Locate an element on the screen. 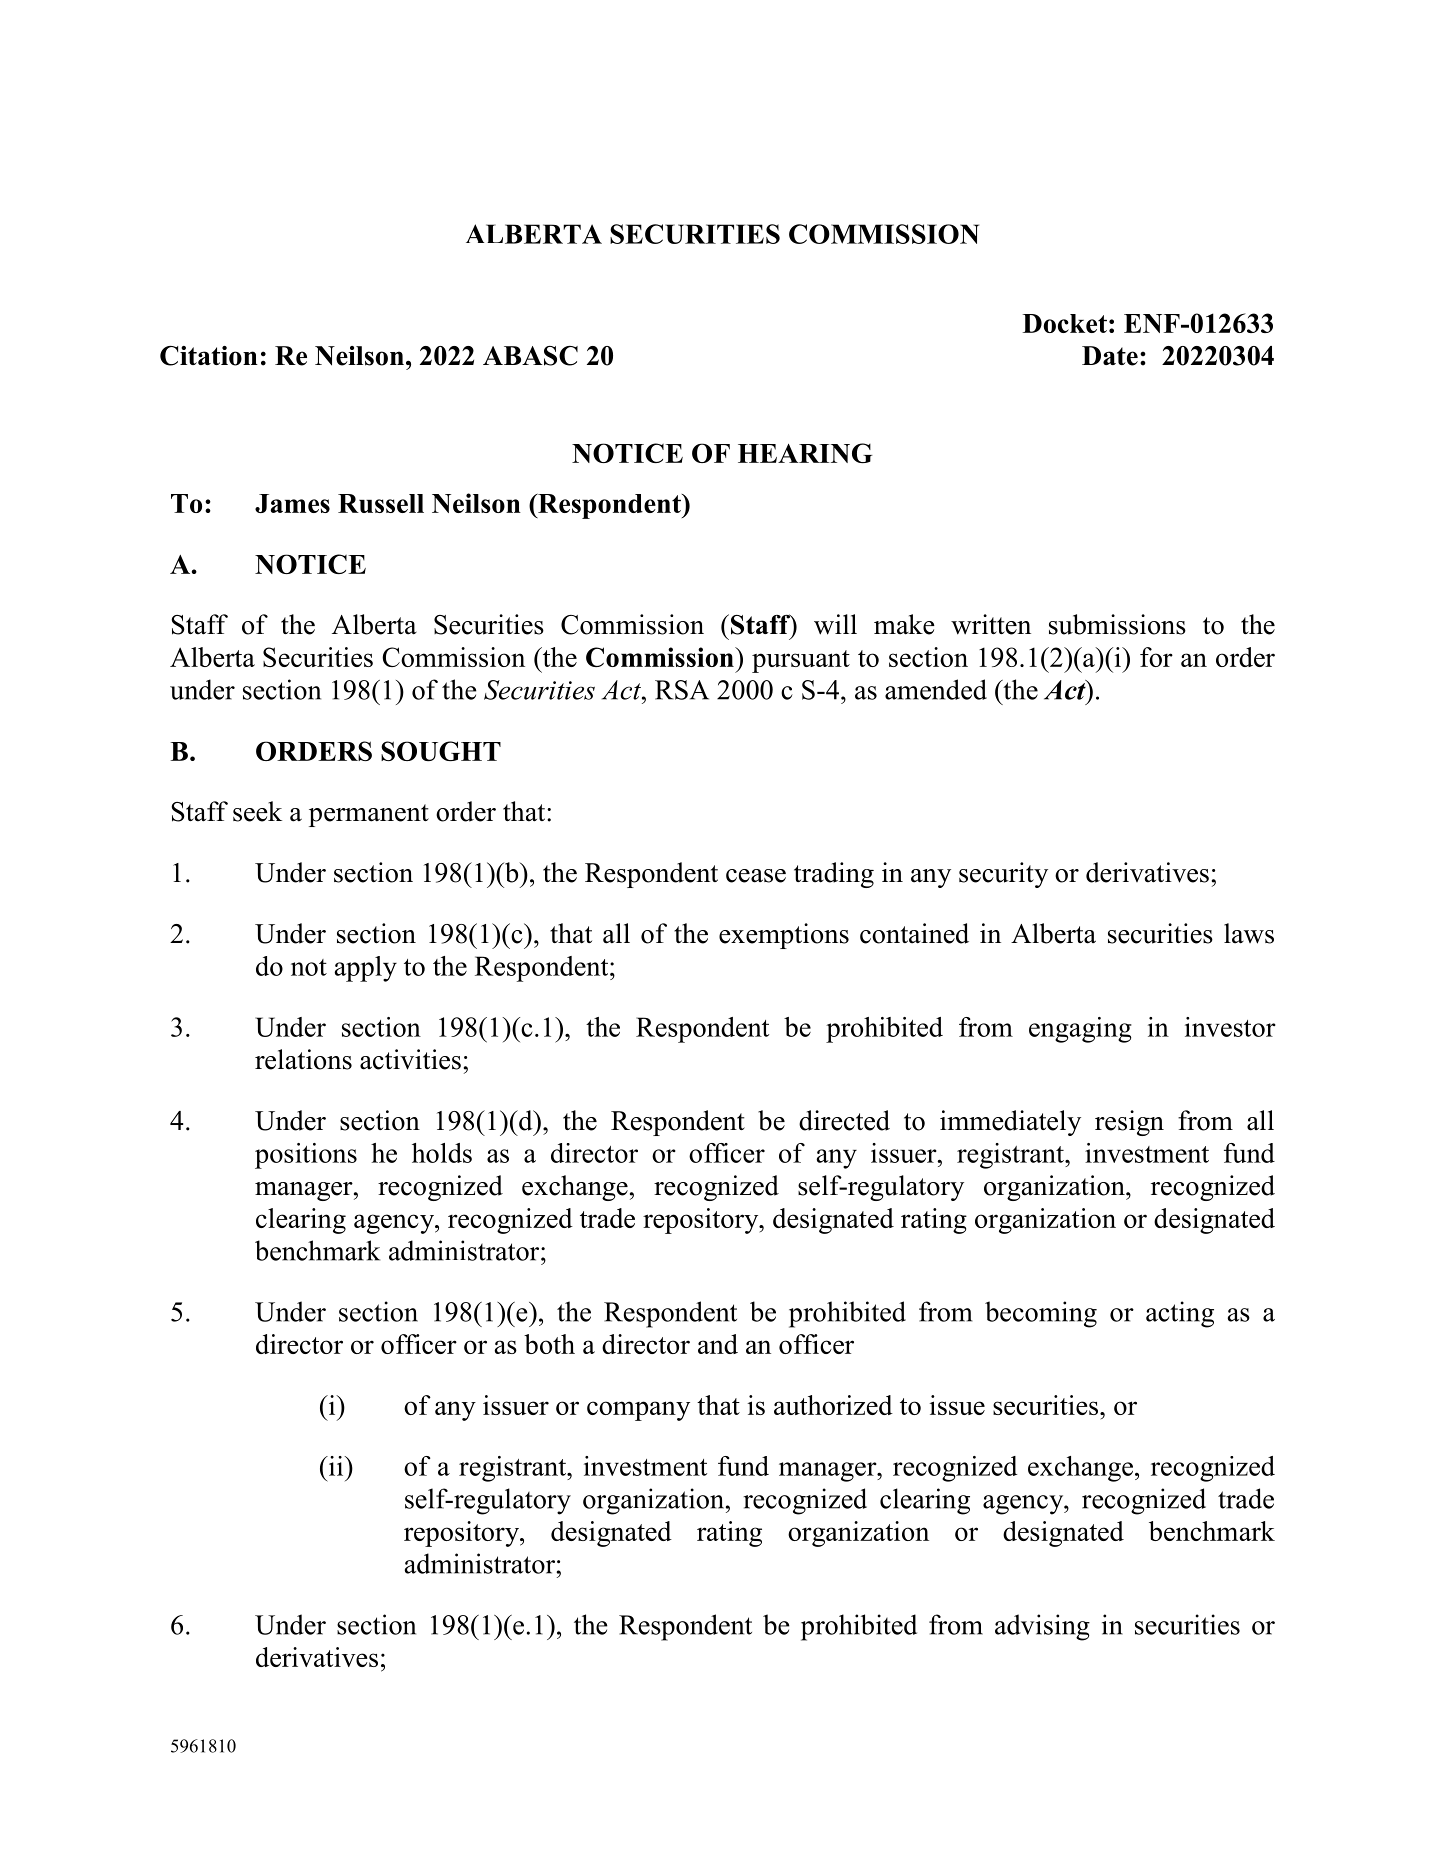 The image size is (1445, 1870). permanent is located at coordinates (369, 815).
